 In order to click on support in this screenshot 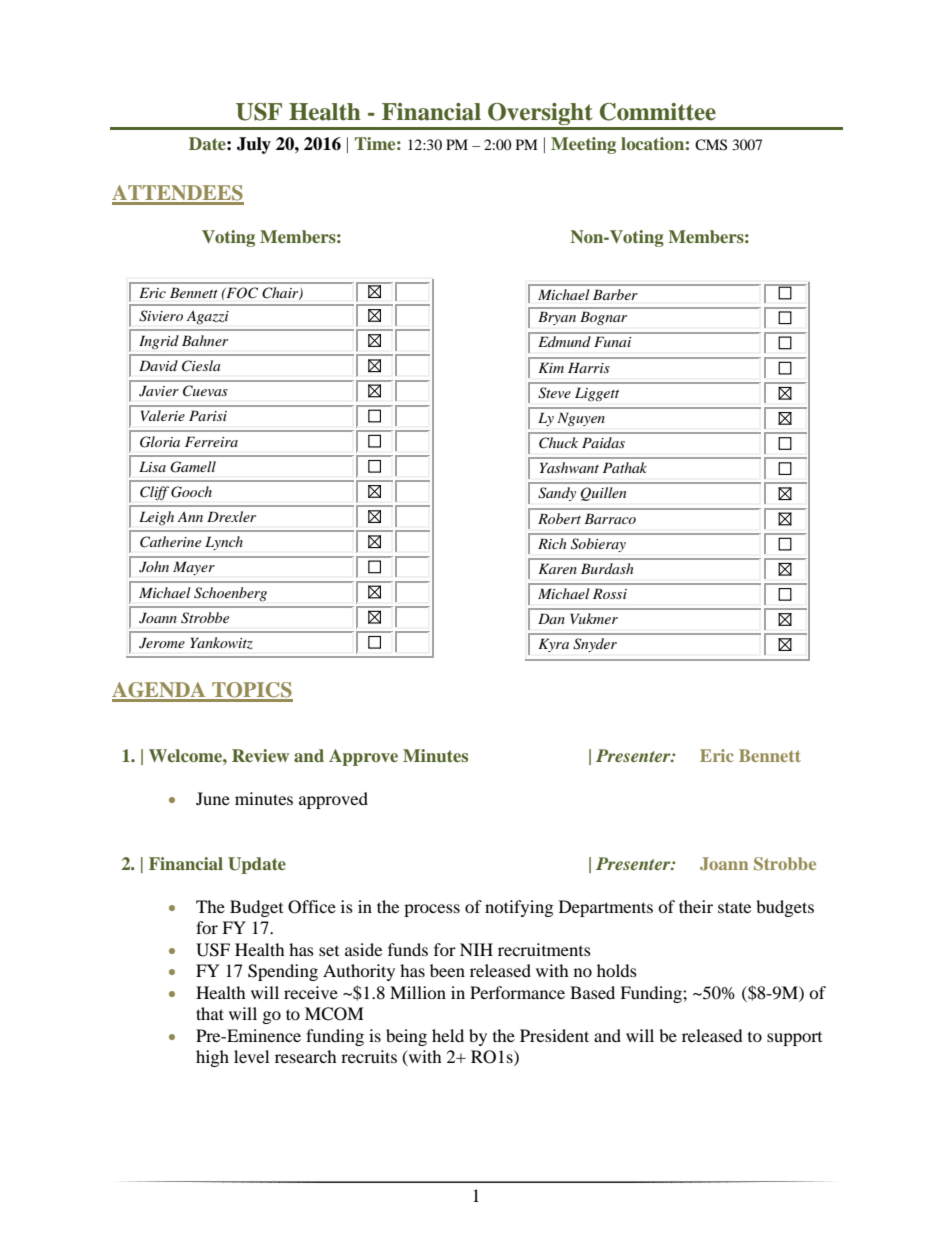, I will do `click(794, 1039)`.
